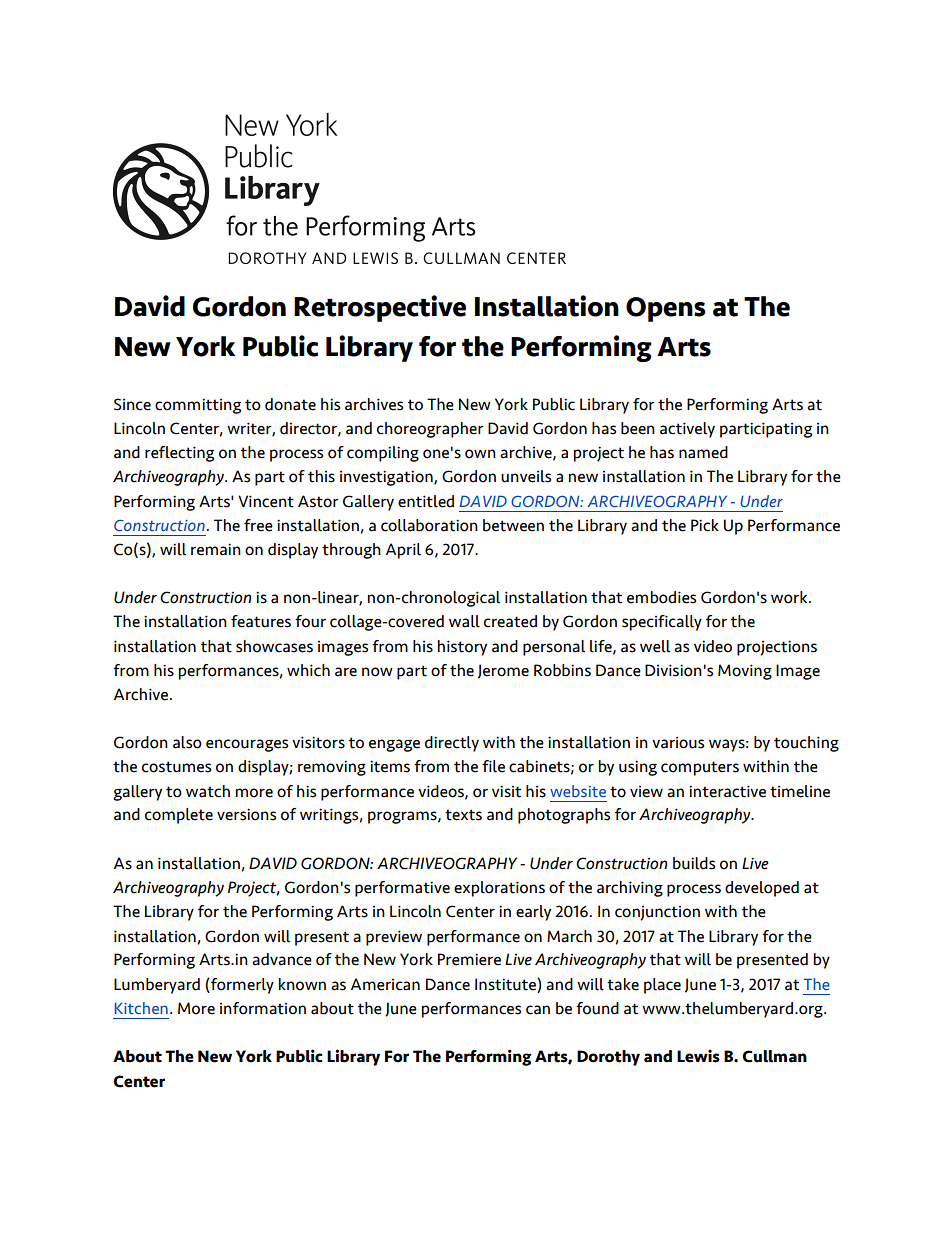 This page has height=1233, width=952. I want to click on entitled, so click(426, 501).
